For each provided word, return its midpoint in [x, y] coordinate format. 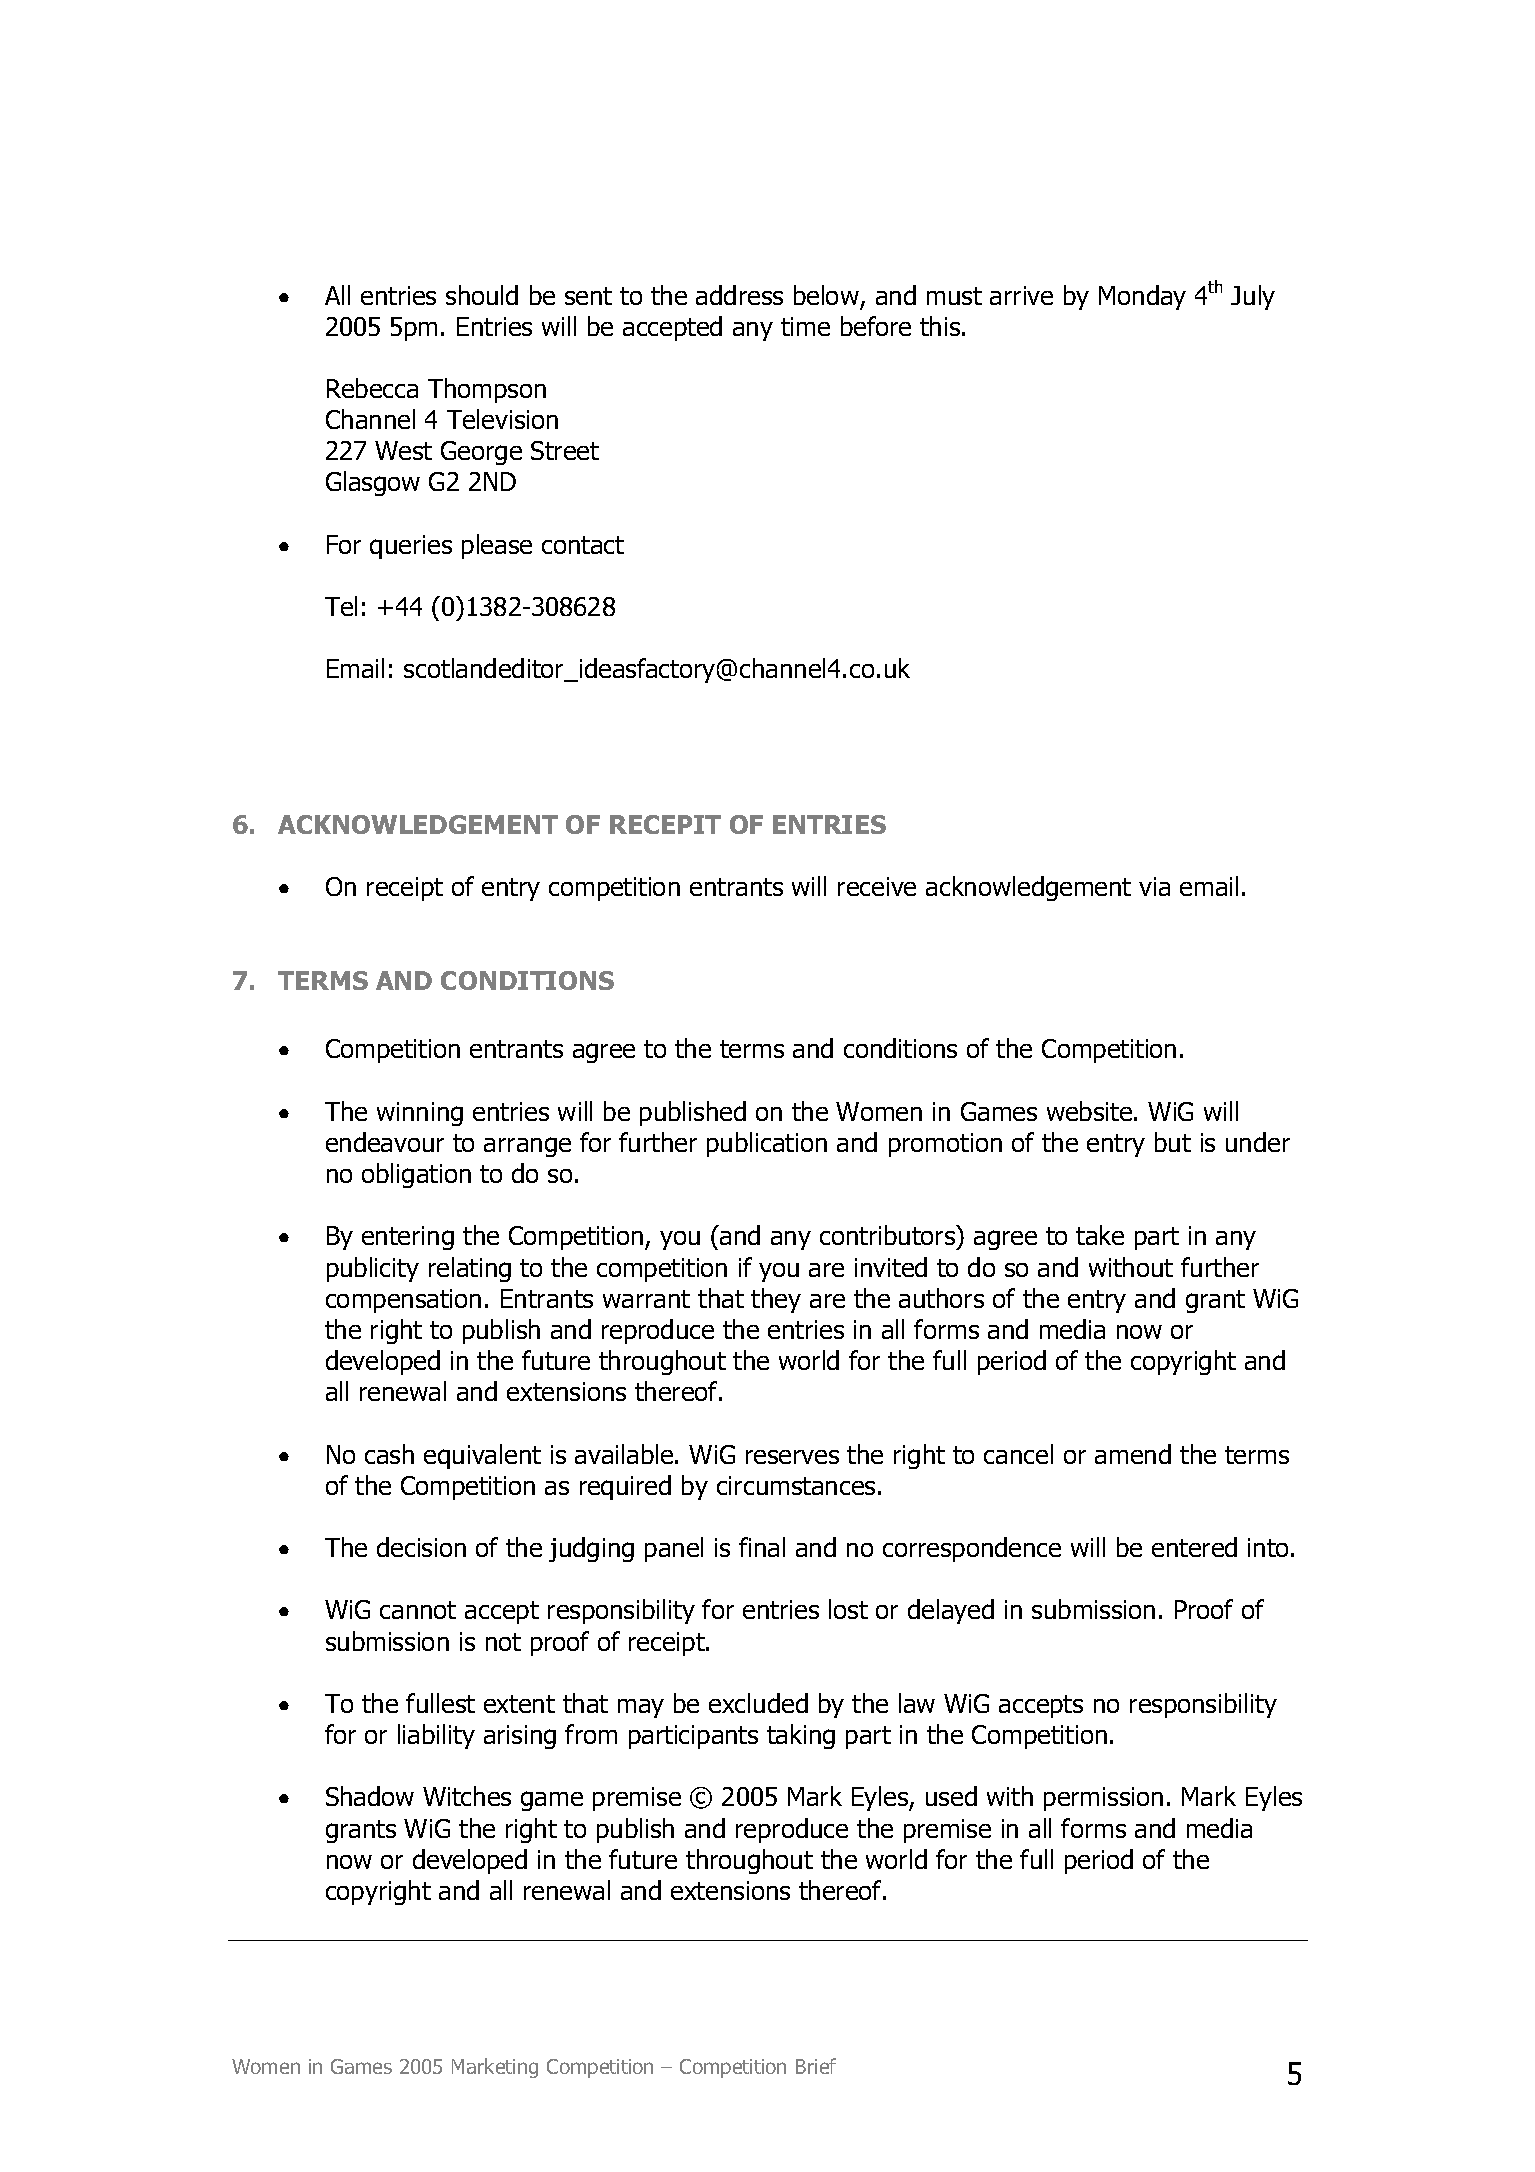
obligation [416, 1175]
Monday [1142, 297]
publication [767, 1144]
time [805, 326]
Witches [467, 1796]
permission [1103, 1799]
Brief [816, 2066]
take [1100, 1235]
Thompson [487, 390]
